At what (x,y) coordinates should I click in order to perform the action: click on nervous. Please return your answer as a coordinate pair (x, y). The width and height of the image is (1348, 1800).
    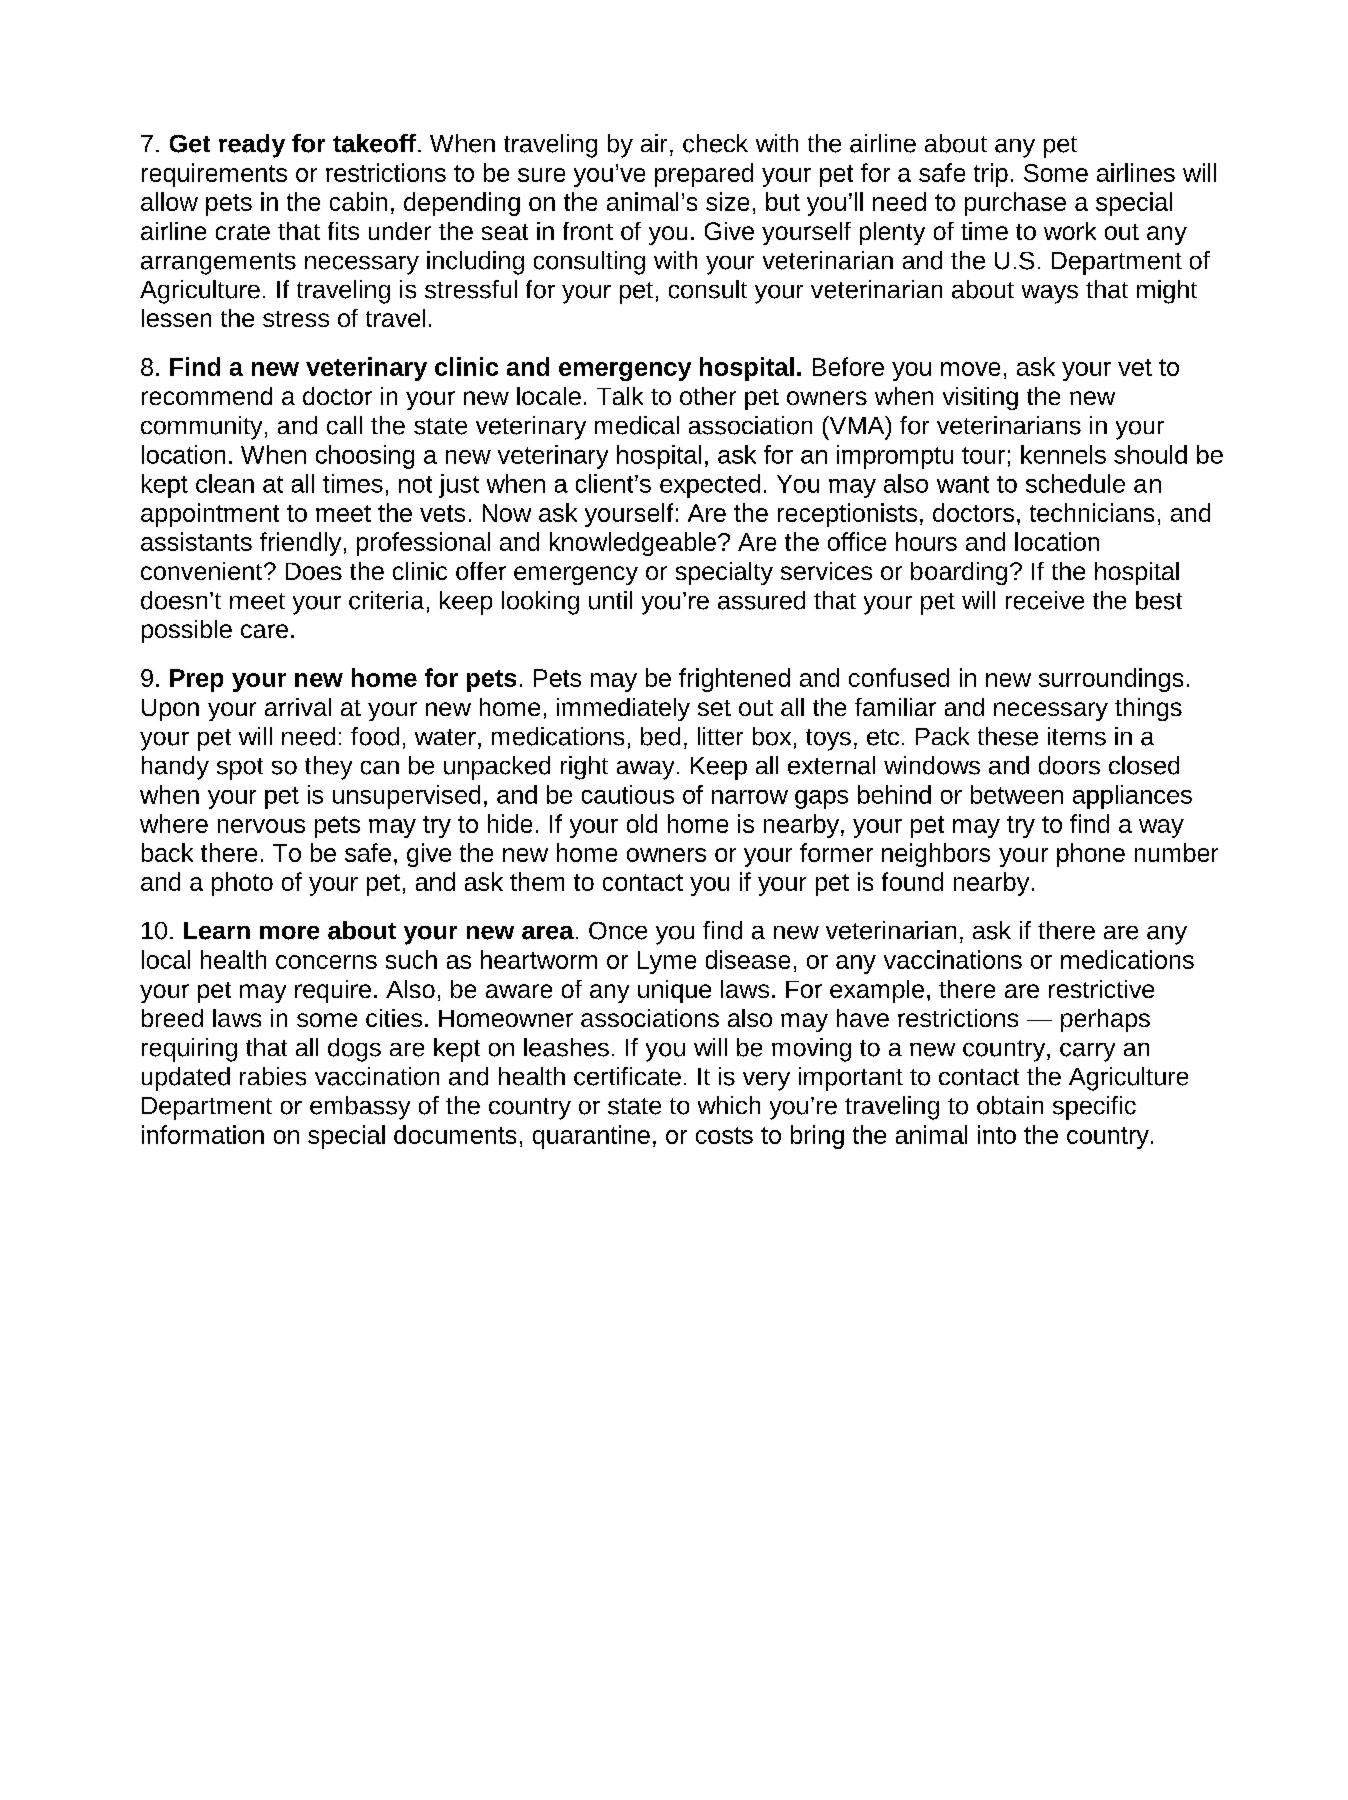
    Looking at the image, I should click on (261, 826).
